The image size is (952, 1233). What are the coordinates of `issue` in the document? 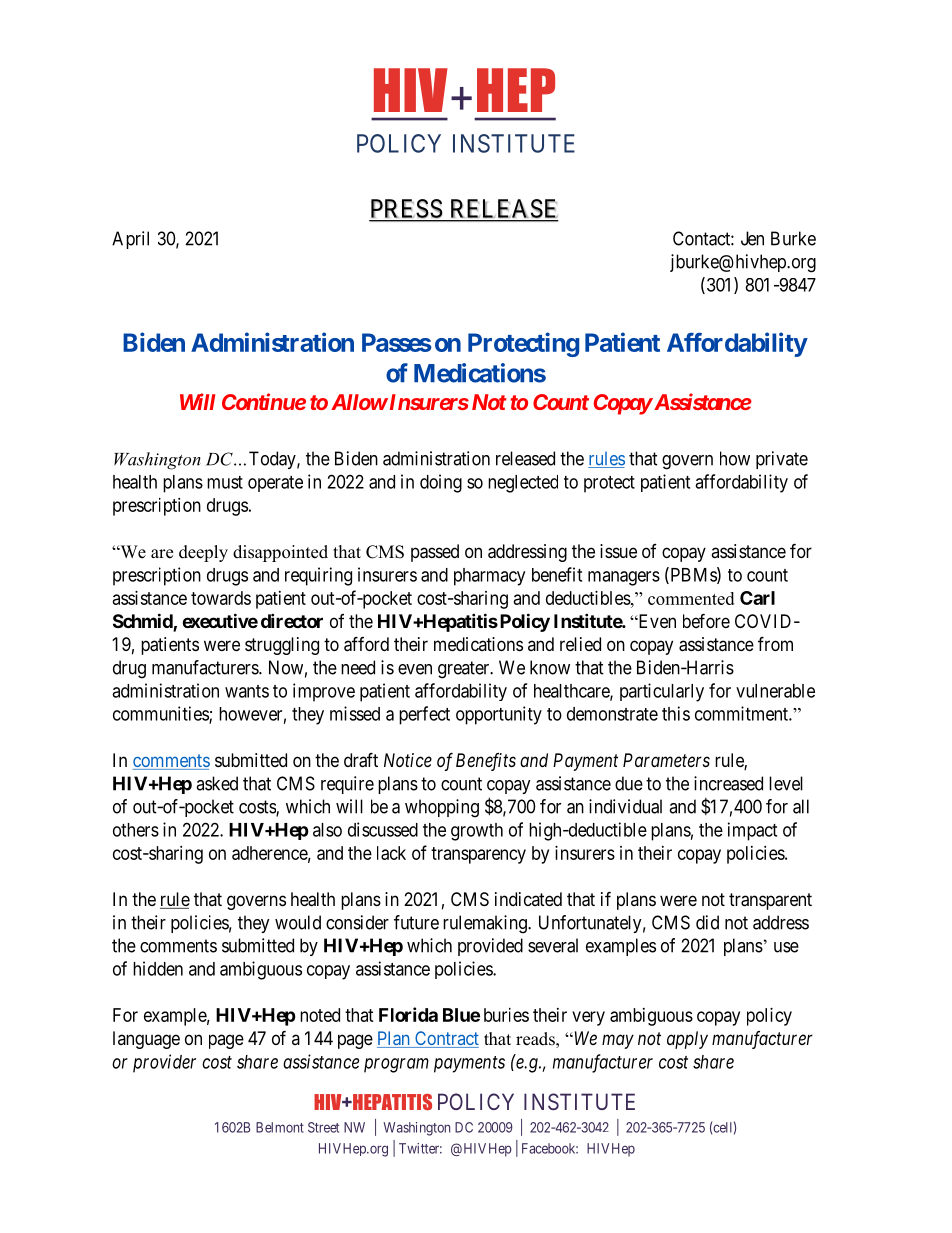 It's located at (618, 551).
